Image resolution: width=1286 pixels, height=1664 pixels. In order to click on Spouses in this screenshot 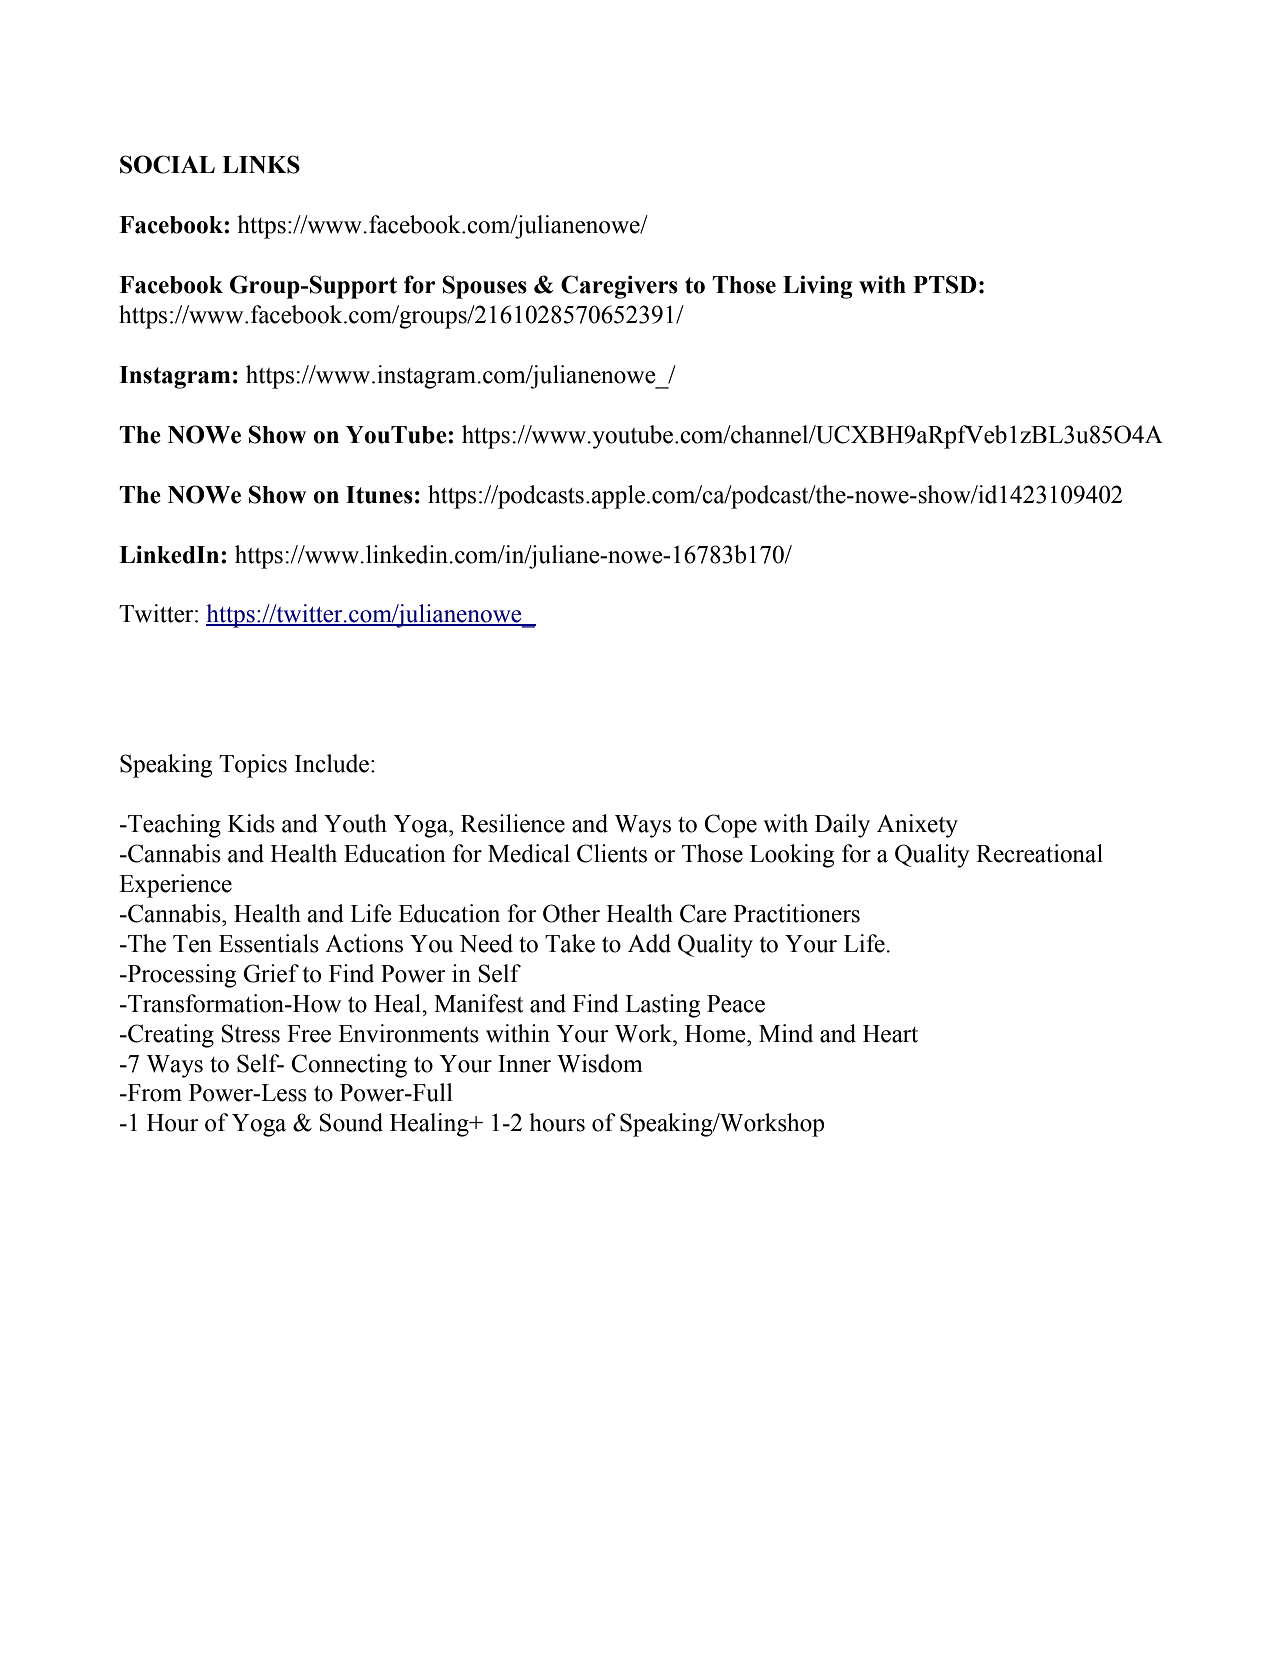, I will do `click(485, 287)`.
